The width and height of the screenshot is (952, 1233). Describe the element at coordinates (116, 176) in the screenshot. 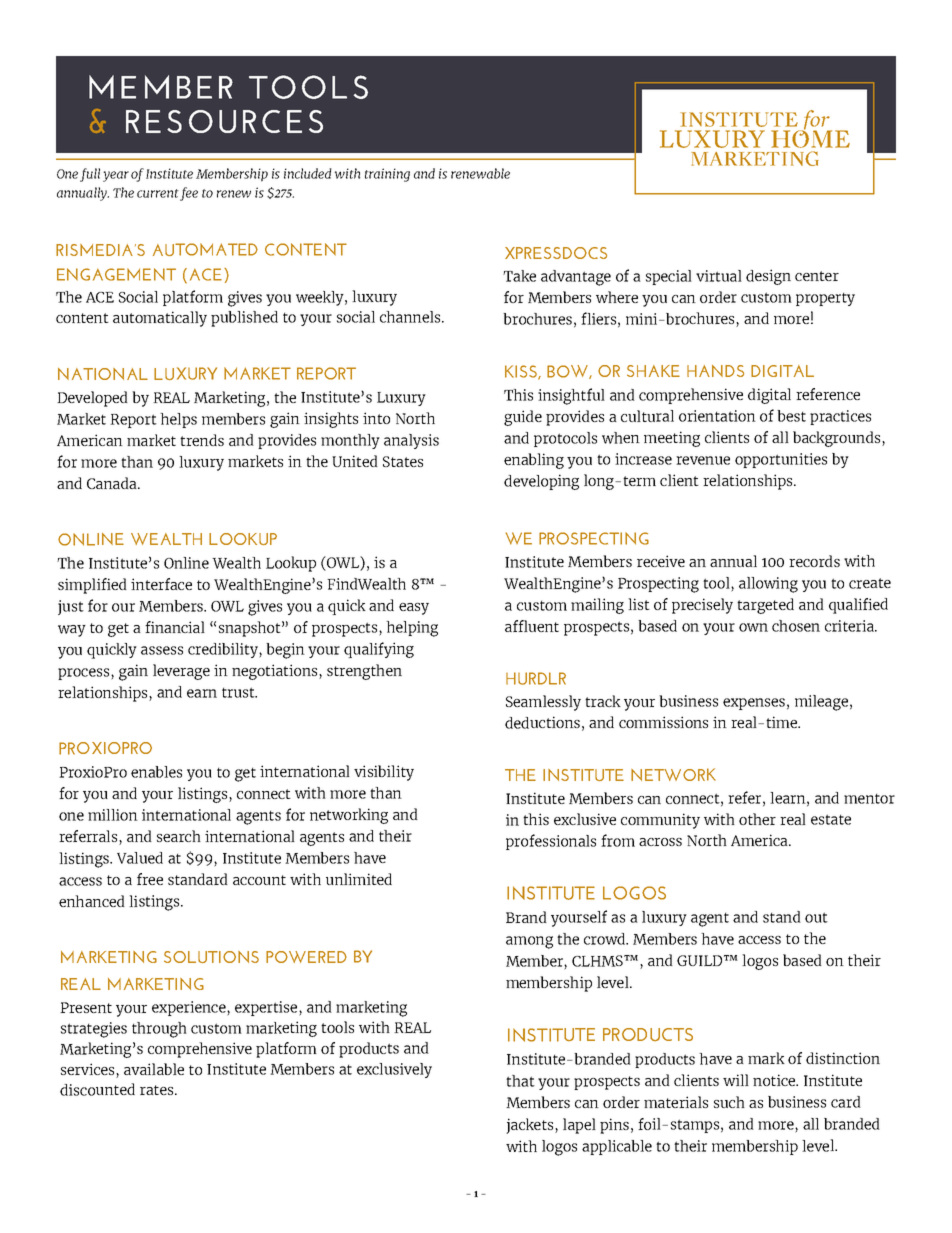

I see `year` at that location.
